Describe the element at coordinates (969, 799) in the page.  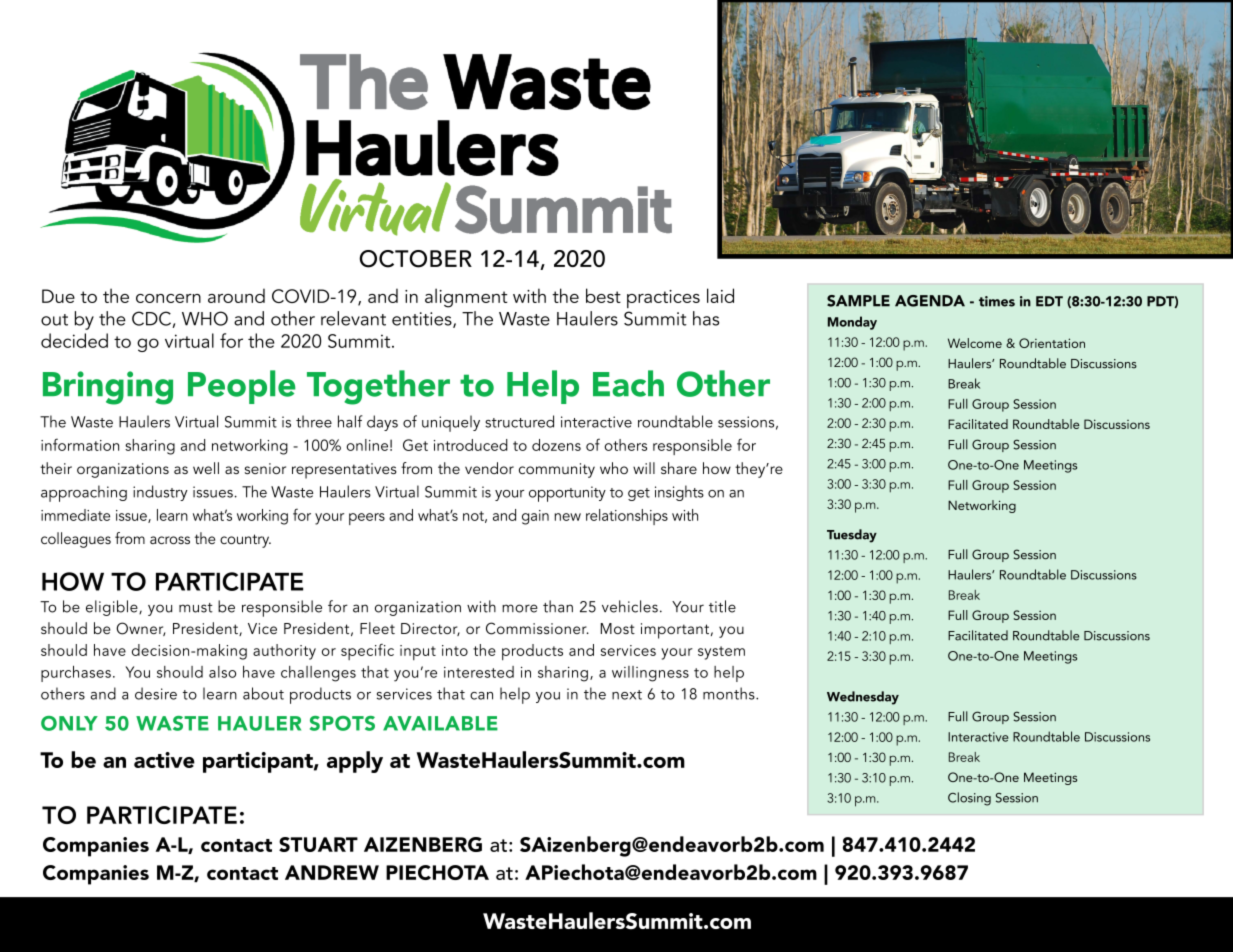
I see `Closing` at that location.
